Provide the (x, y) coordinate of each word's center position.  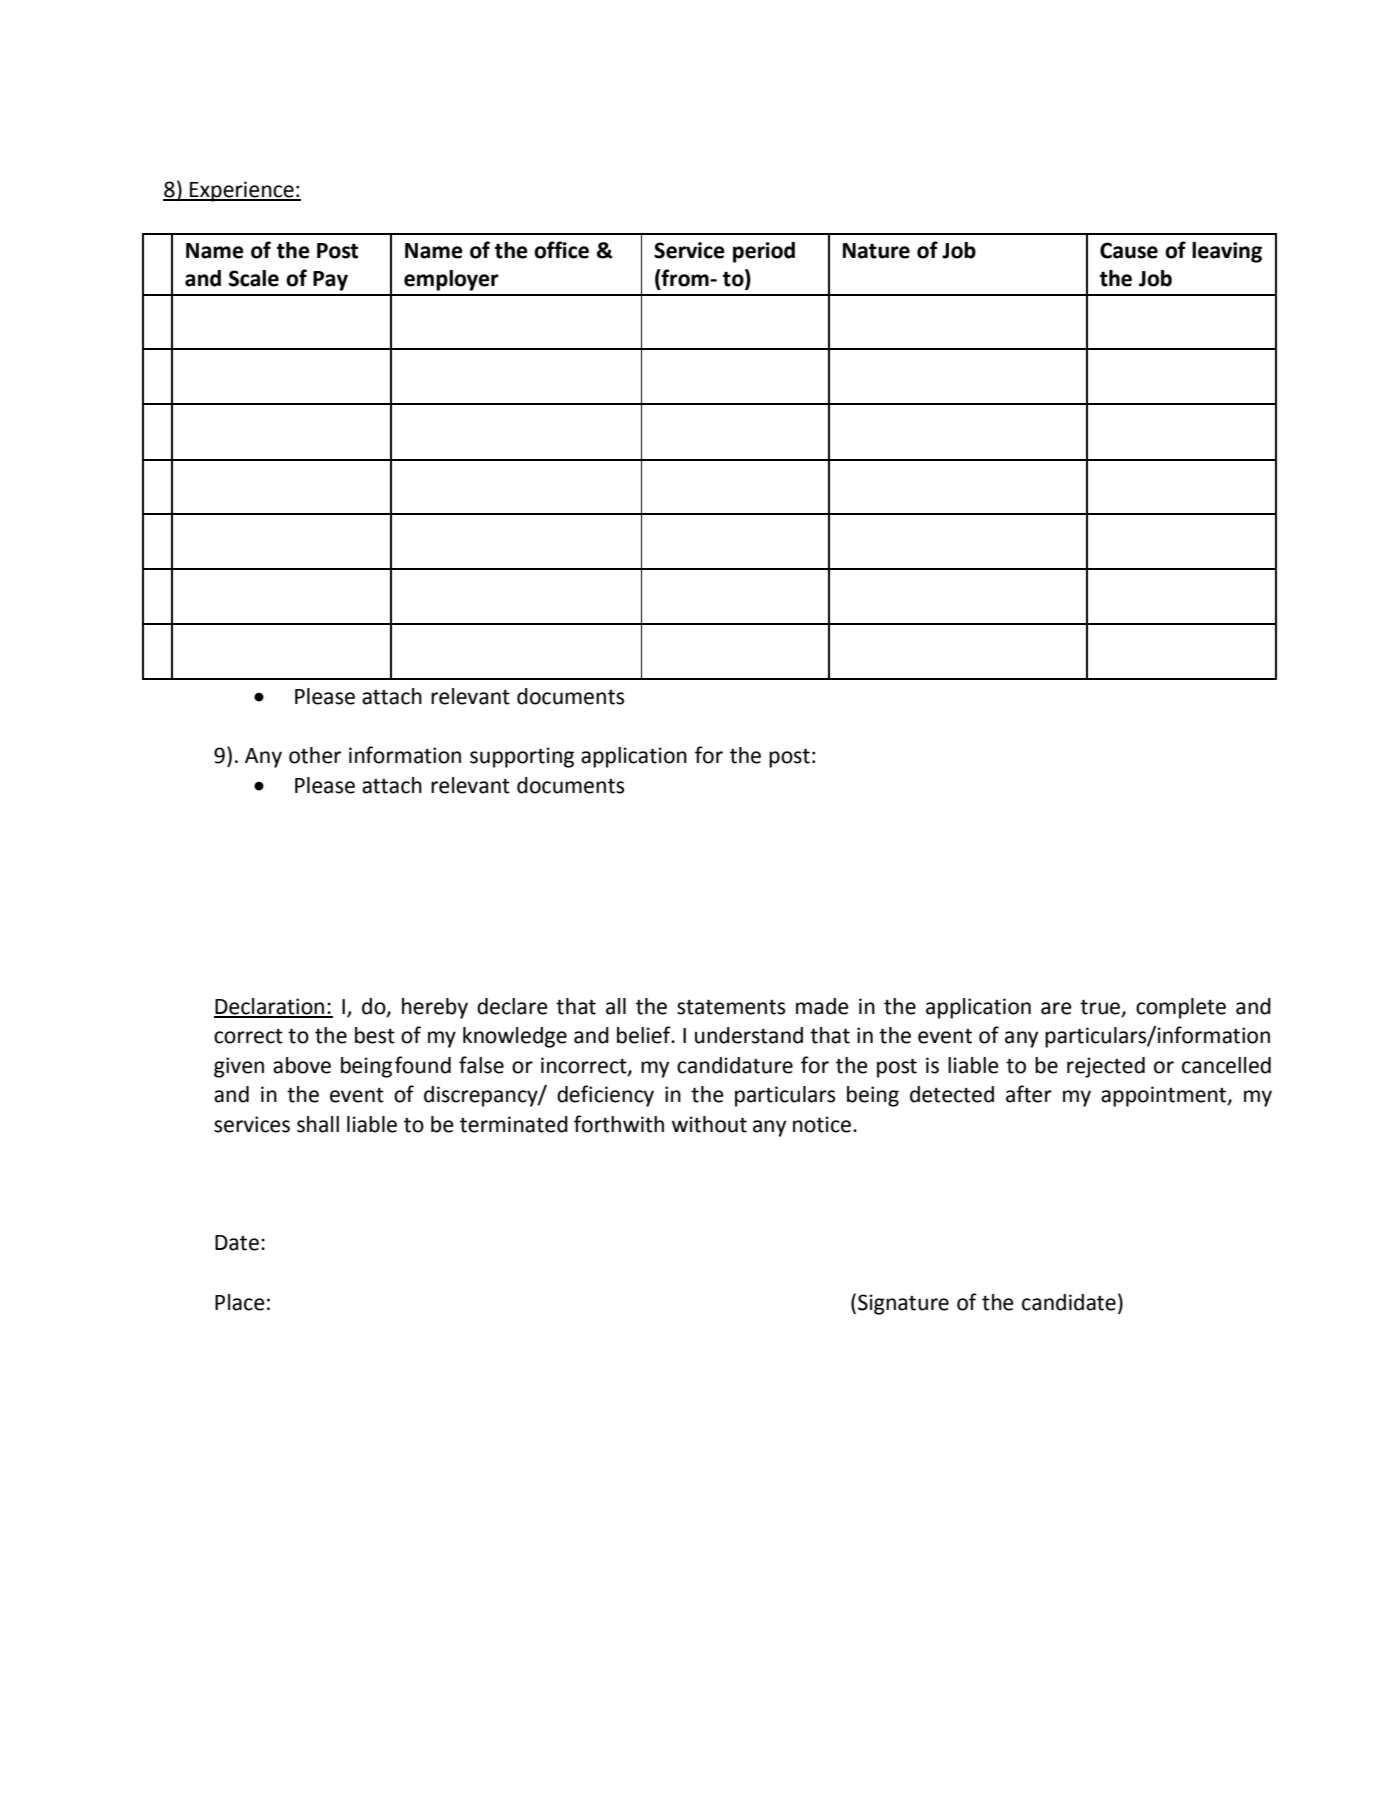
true (1101, 1007)
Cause (1129, 250)
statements (731, 1007)
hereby (435, 1008)
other (315, 755)
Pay (330, 281)
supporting (522, 757)
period (764, 252)
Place (240, 1302)
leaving (1227, 252)
